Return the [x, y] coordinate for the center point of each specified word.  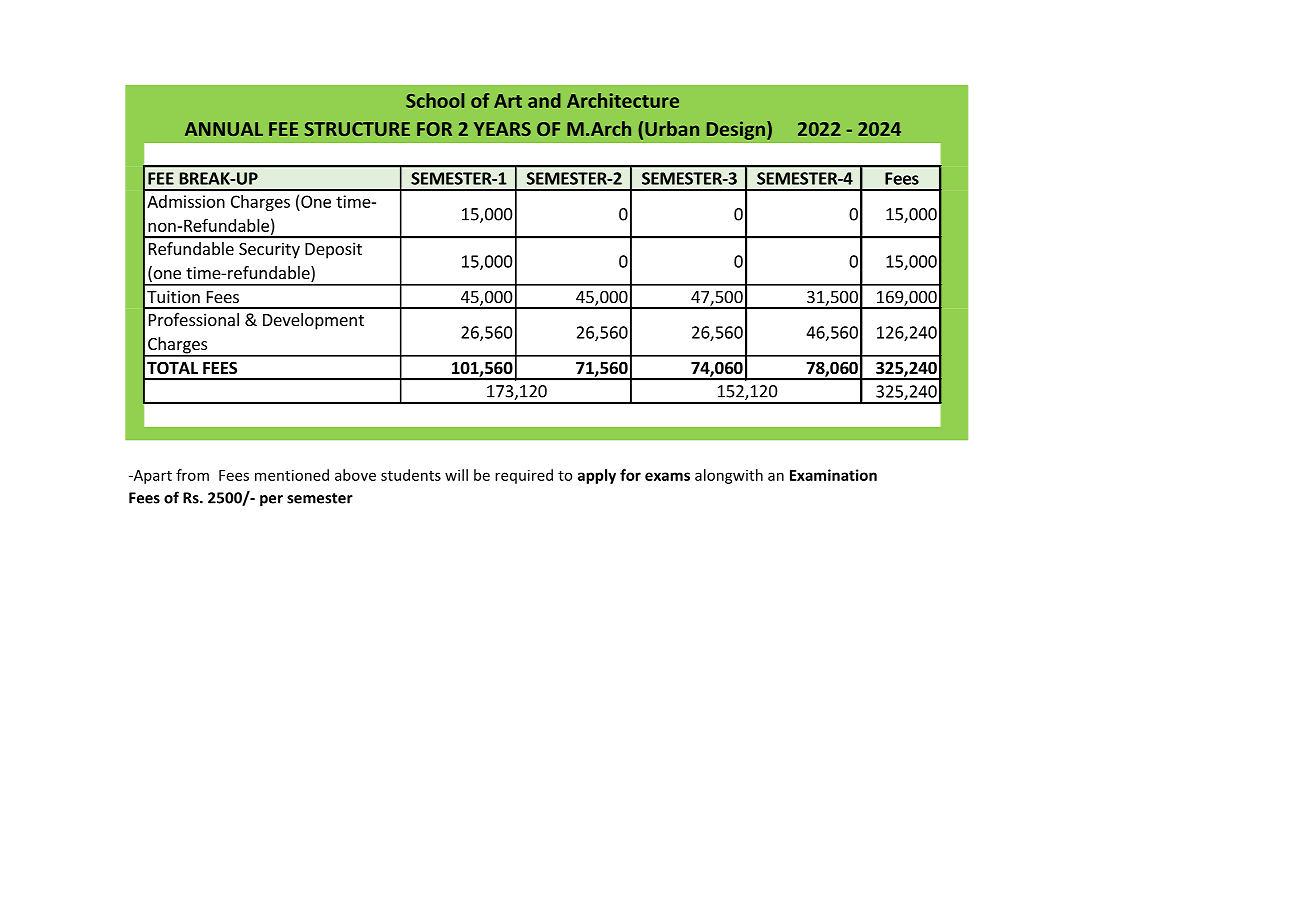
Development [313, 321]
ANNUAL [224, 129]
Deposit [333, 250]
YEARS [502, 129]
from [192, 475]
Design [736, 130]
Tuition [173, 296]
